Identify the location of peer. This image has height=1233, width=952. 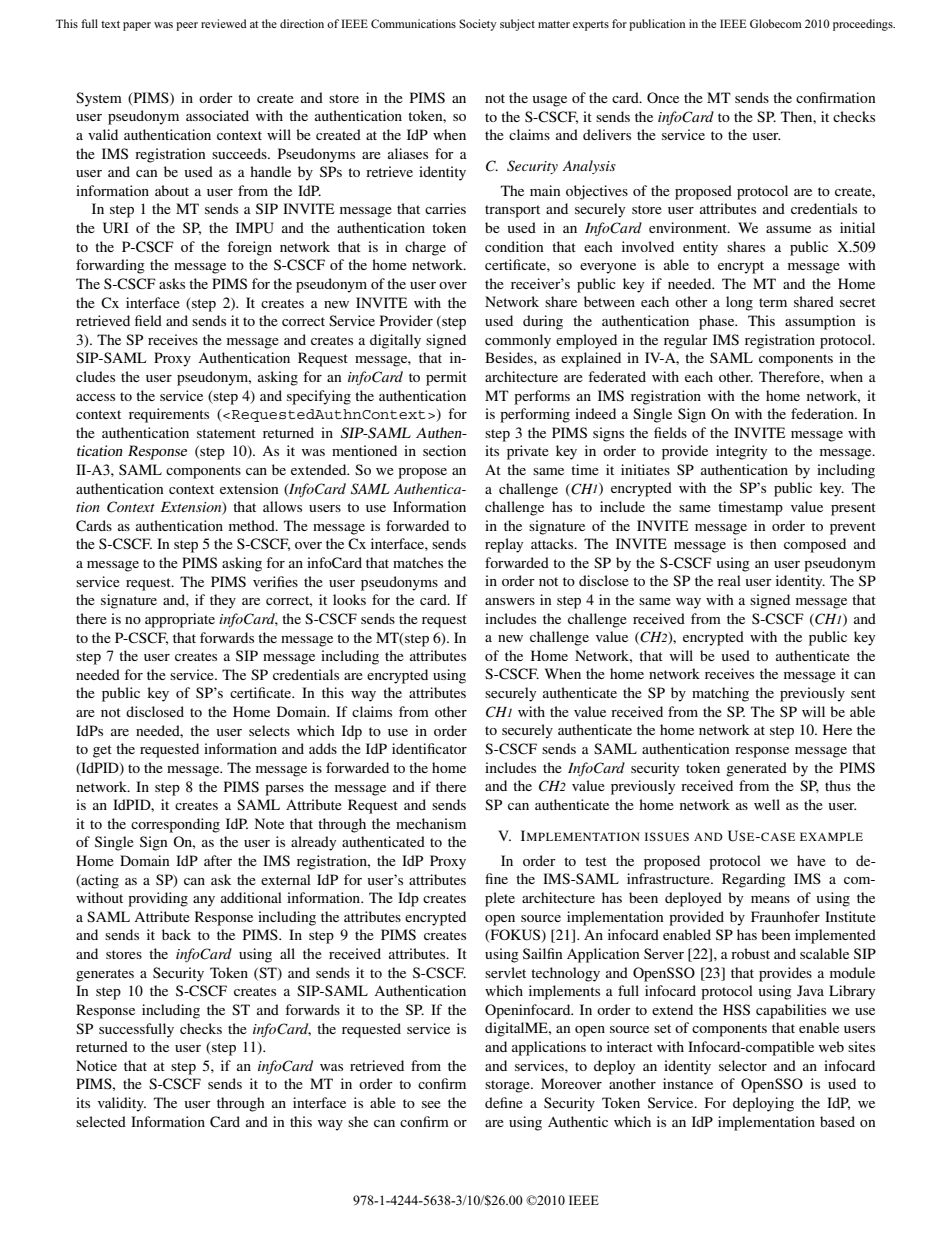
(187, 26).
